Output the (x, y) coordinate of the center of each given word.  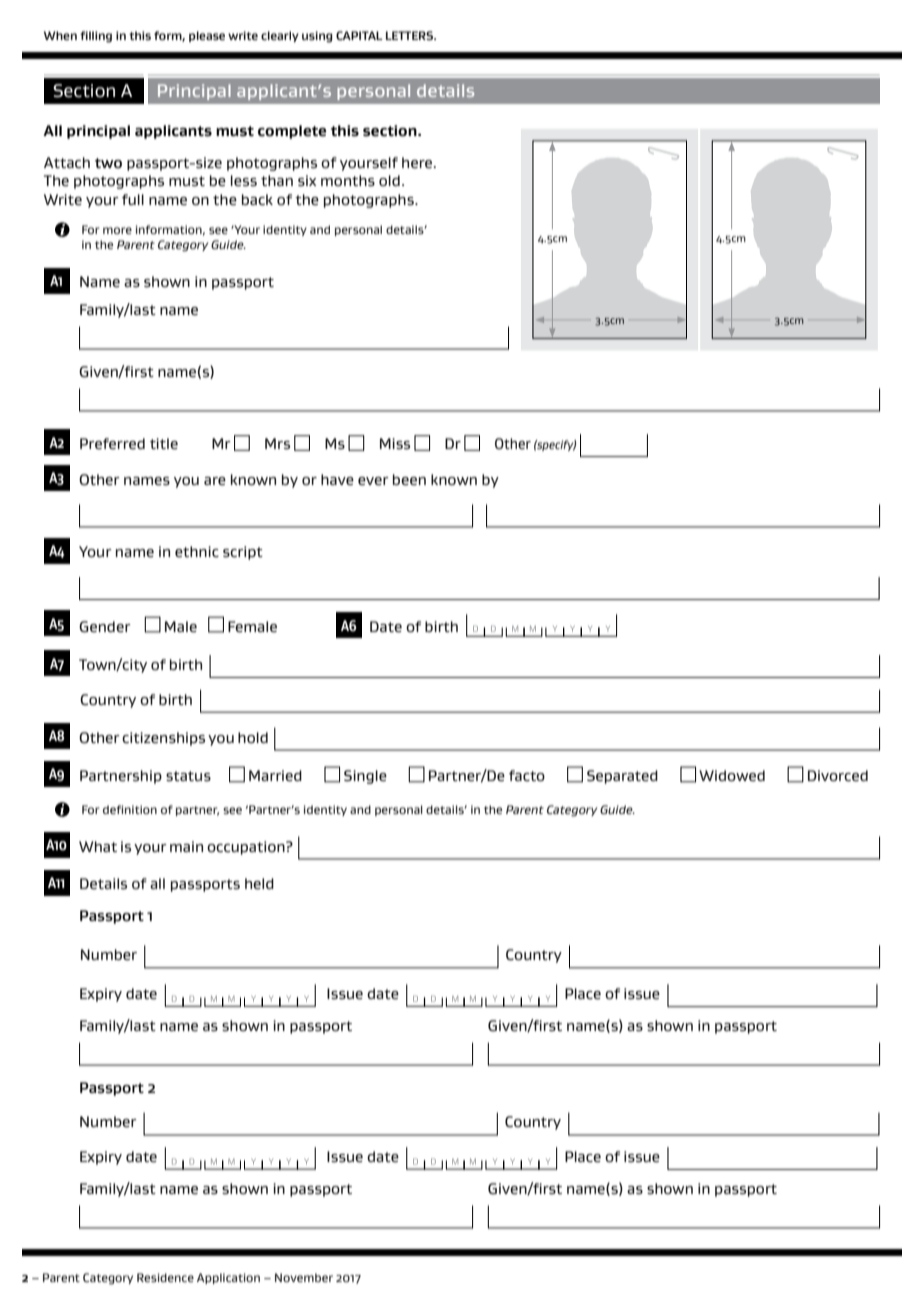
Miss (395, 443)
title (164, 444)
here (418, 162)
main (186, 846)
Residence (165, 1277)
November (304, 1277)
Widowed (732, 775)
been (409, 480)
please (207, 36)
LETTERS (411, 35)
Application (228, 1278)
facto (527, 775)
